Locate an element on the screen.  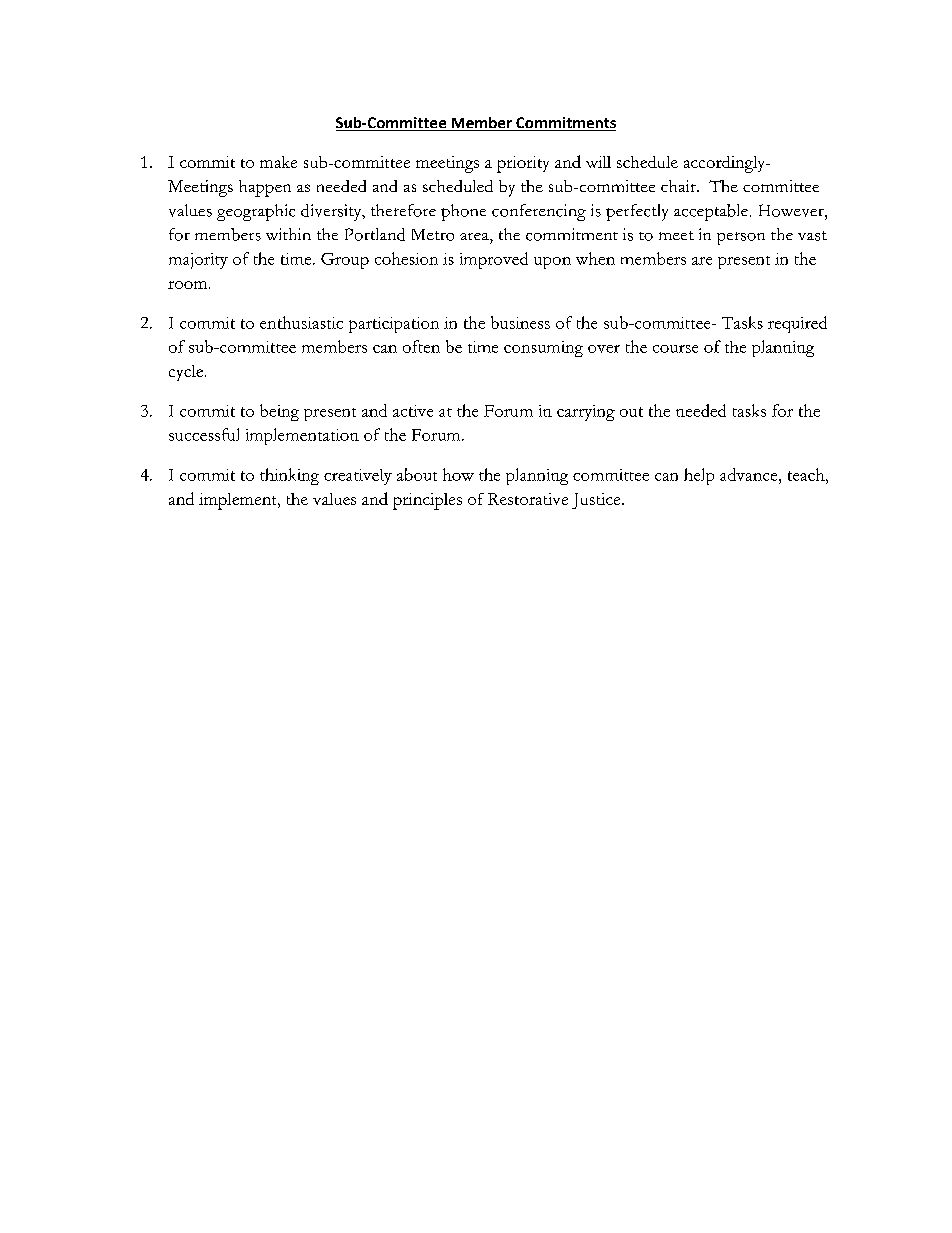
Restorative is located at coordinates (528, 499).
